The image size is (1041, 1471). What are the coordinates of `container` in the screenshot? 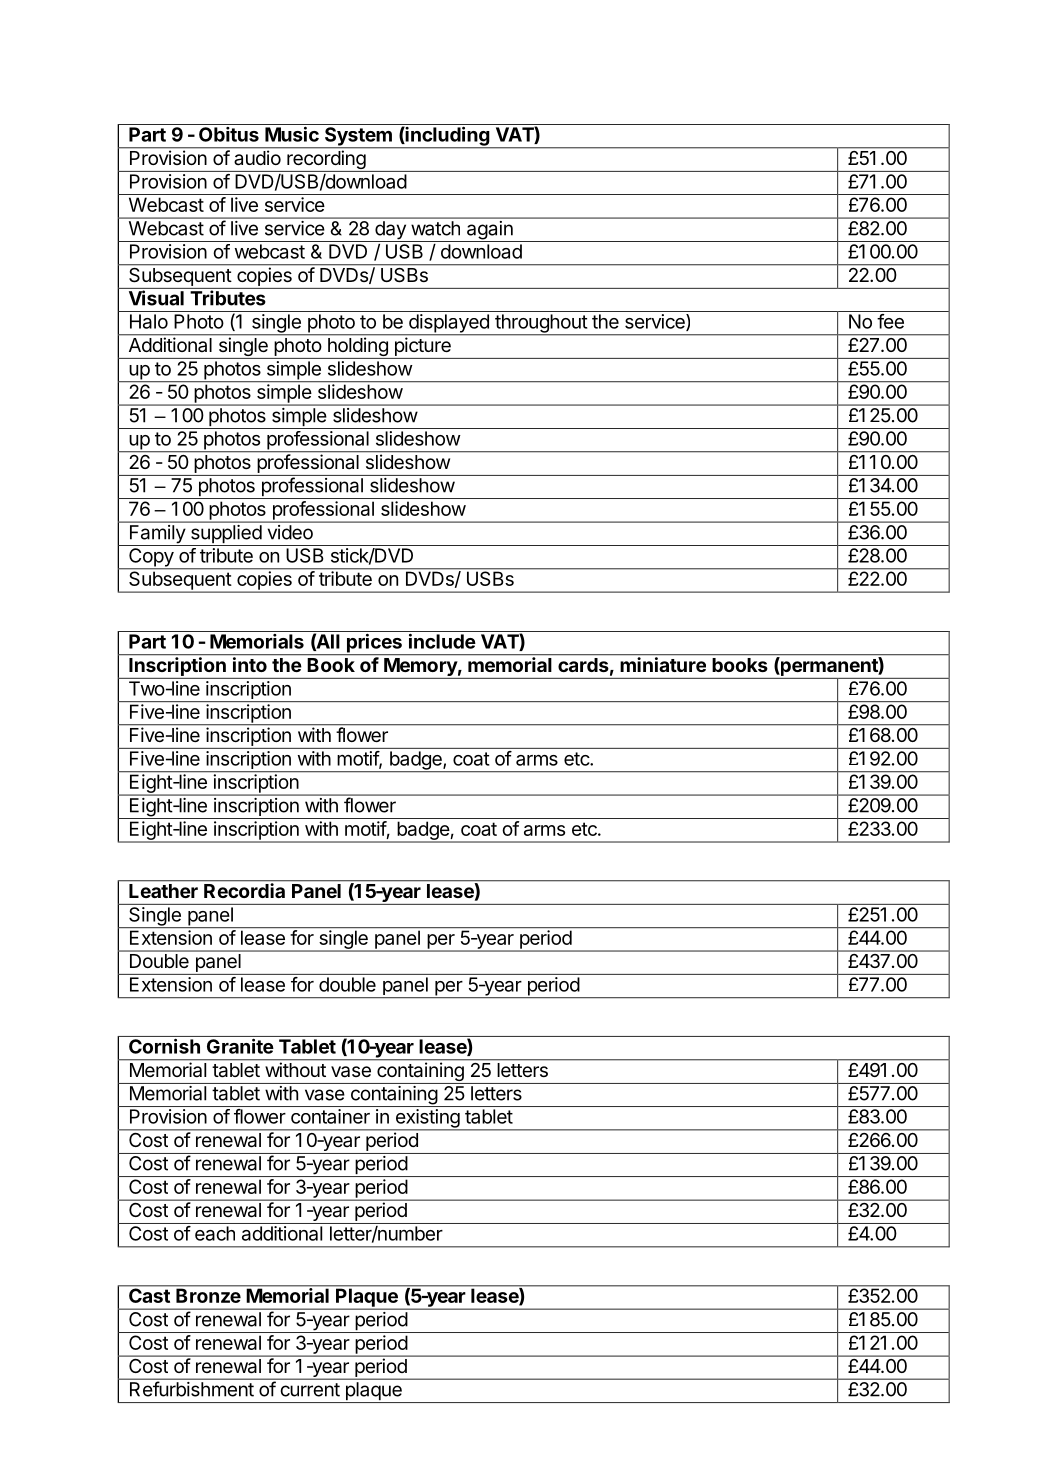 It's located at (330, 1116).
